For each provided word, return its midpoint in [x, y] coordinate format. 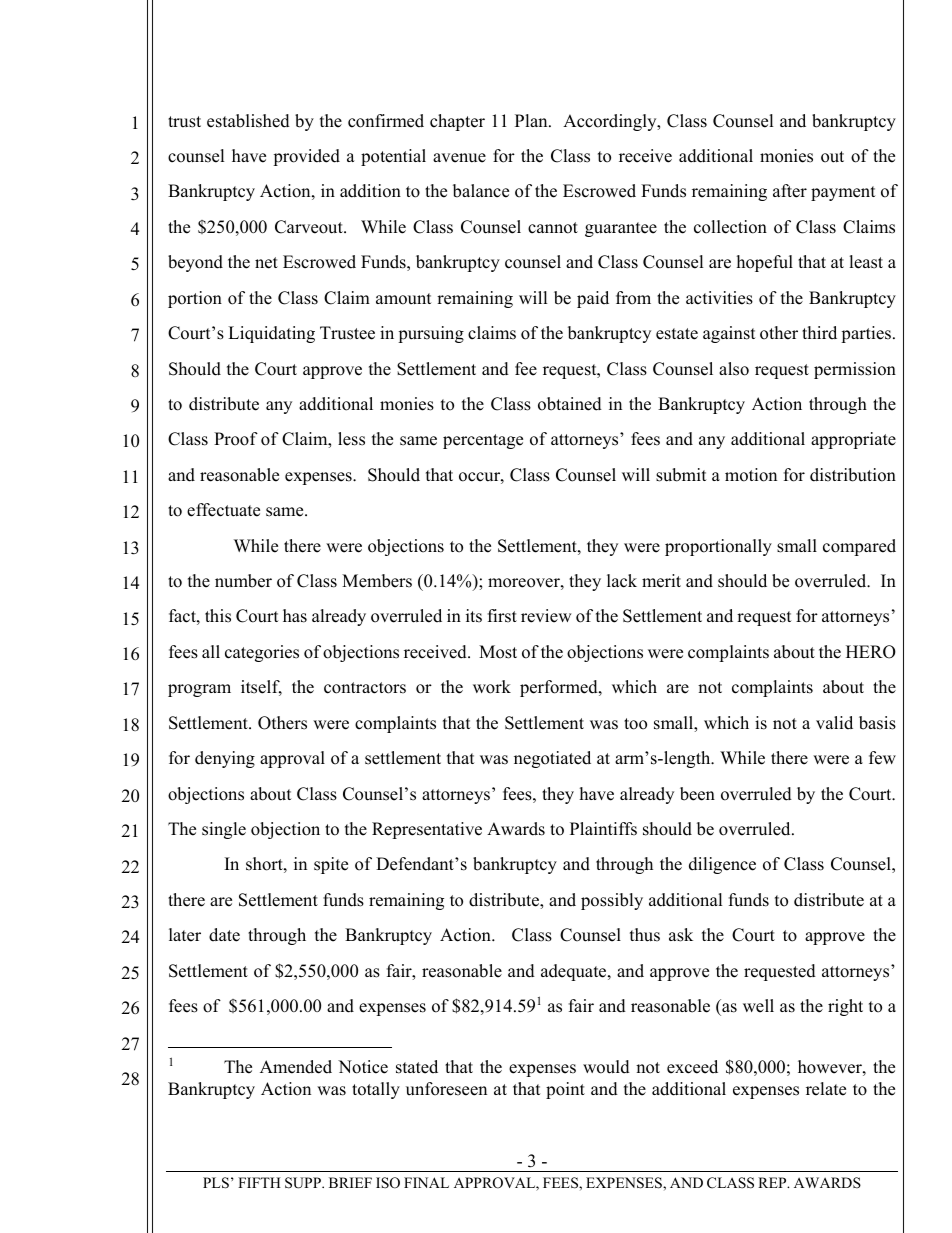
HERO [871, 652]
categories [262, 653]
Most [498, 652]
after [790, 191]
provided [306, 157]
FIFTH [259, 1182]
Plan [532, 120]
